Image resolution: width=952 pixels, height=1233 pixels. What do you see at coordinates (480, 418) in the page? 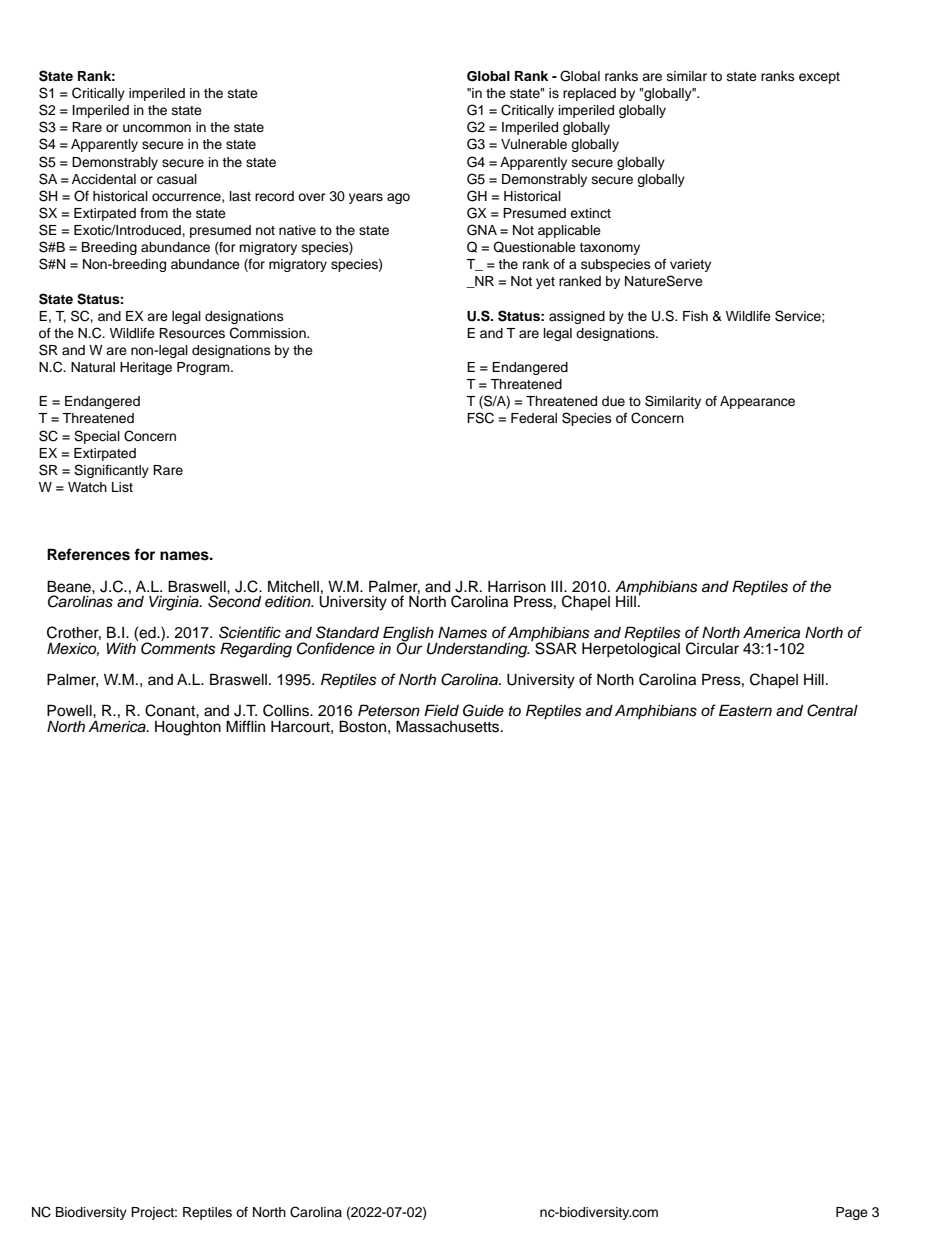
I see `FSC` at bounding box center [480, 418].
